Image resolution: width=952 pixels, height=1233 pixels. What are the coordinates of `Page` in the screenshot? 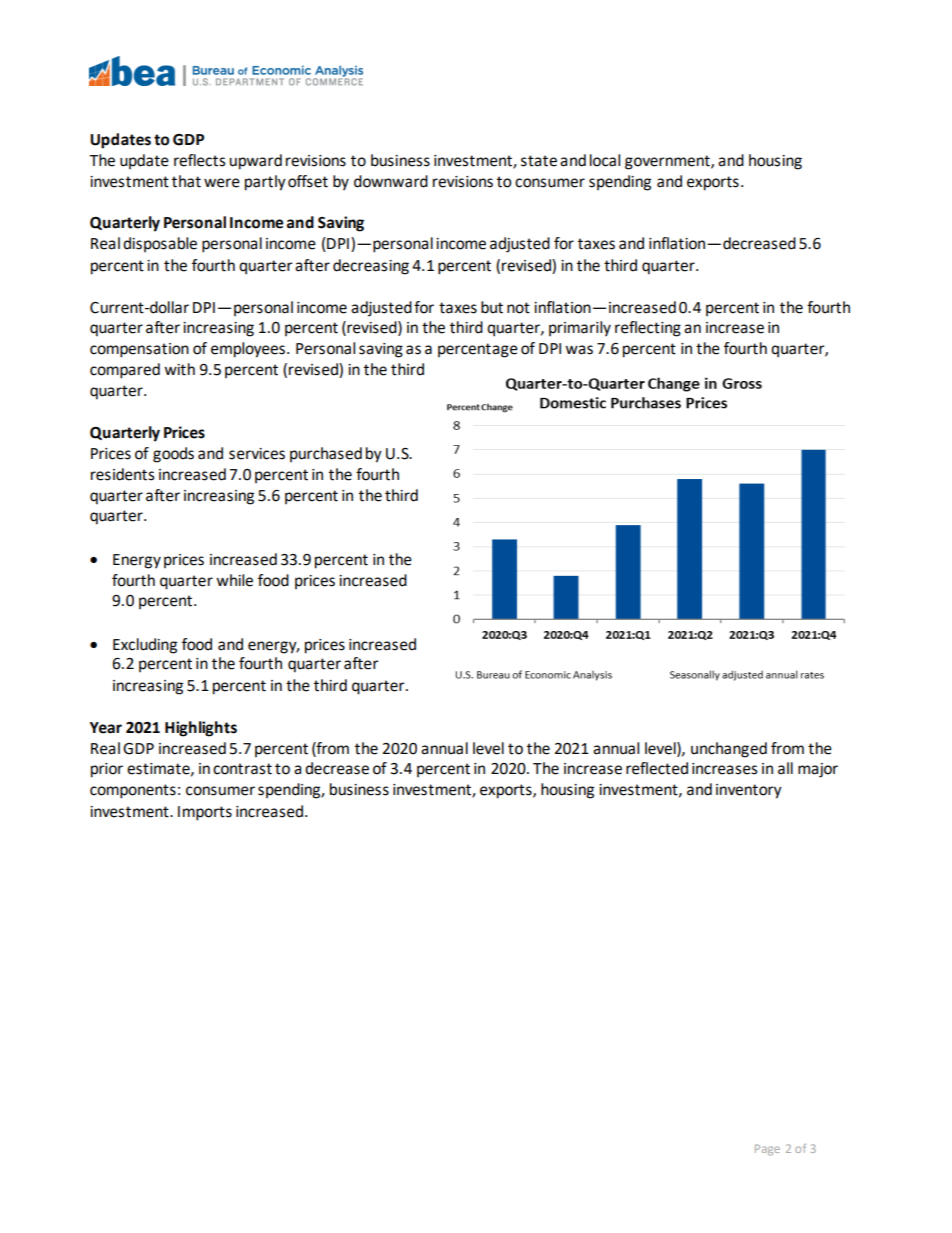 It's located at (767, 1150).
